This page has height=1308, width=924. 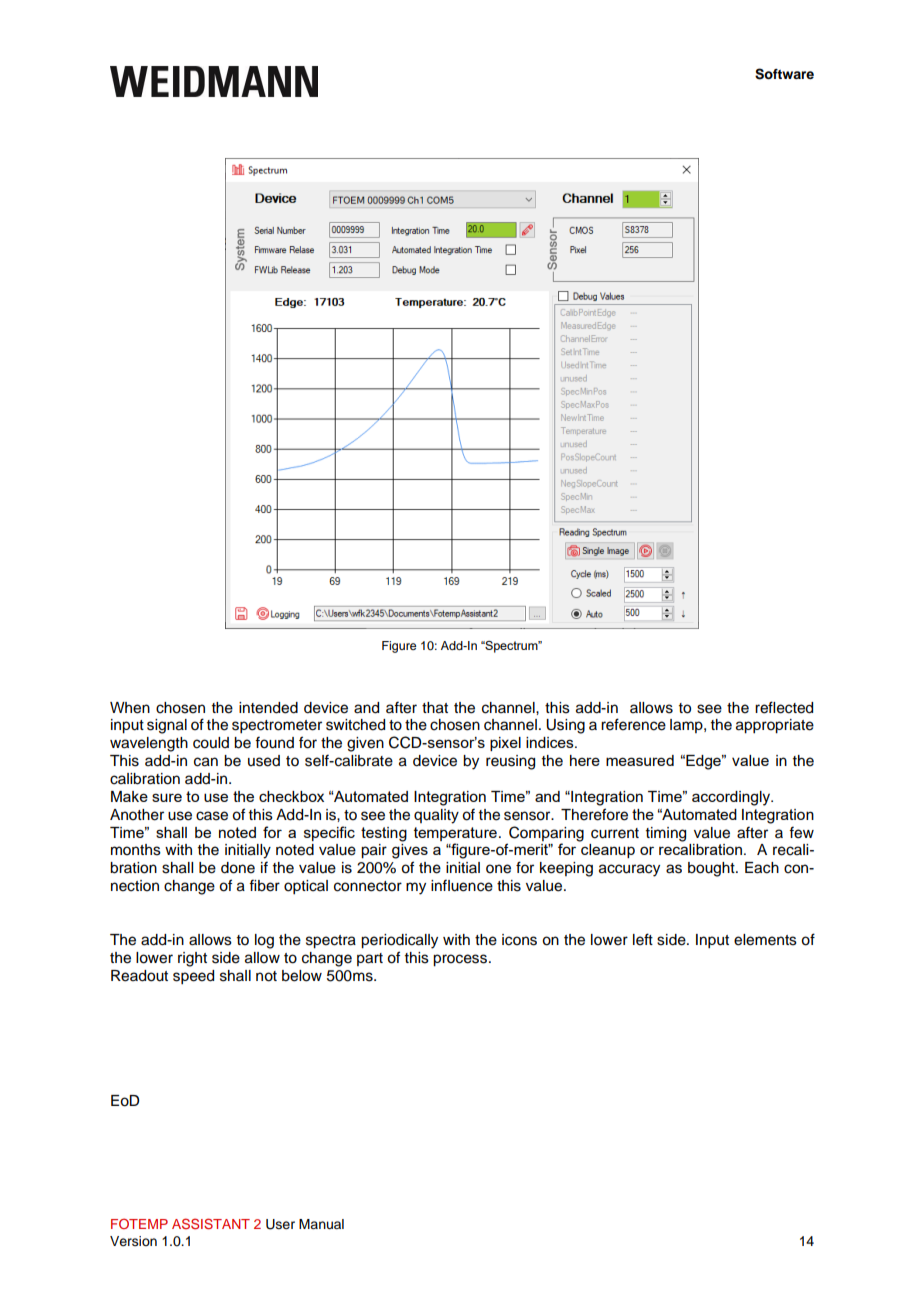 I want to click on signal, so click(x=167, y=726).
